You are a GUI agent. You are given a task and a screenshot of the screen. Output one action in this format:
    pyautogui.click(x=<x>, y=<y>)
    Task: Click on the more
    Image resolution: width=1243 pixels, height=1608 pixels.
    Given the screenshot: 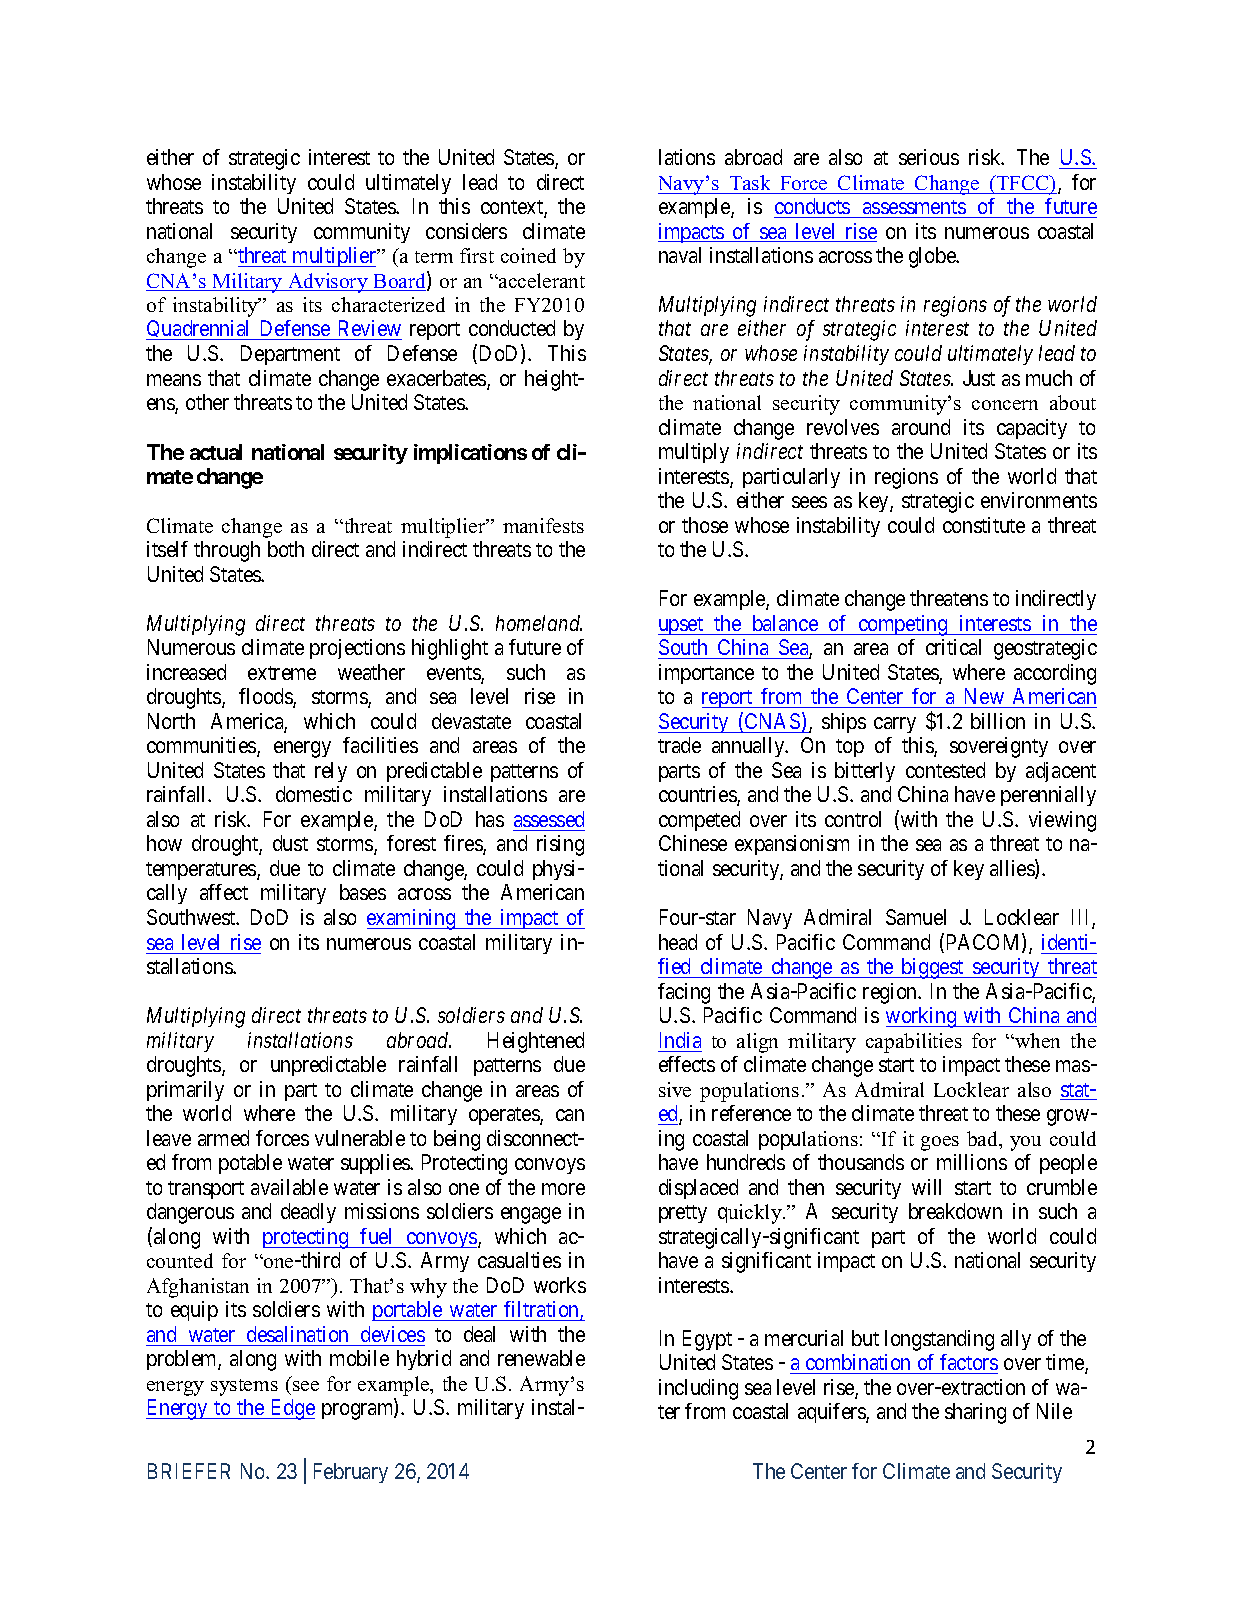 What is the action you would take?
    pyautogui.click(x=563, y=1189)
